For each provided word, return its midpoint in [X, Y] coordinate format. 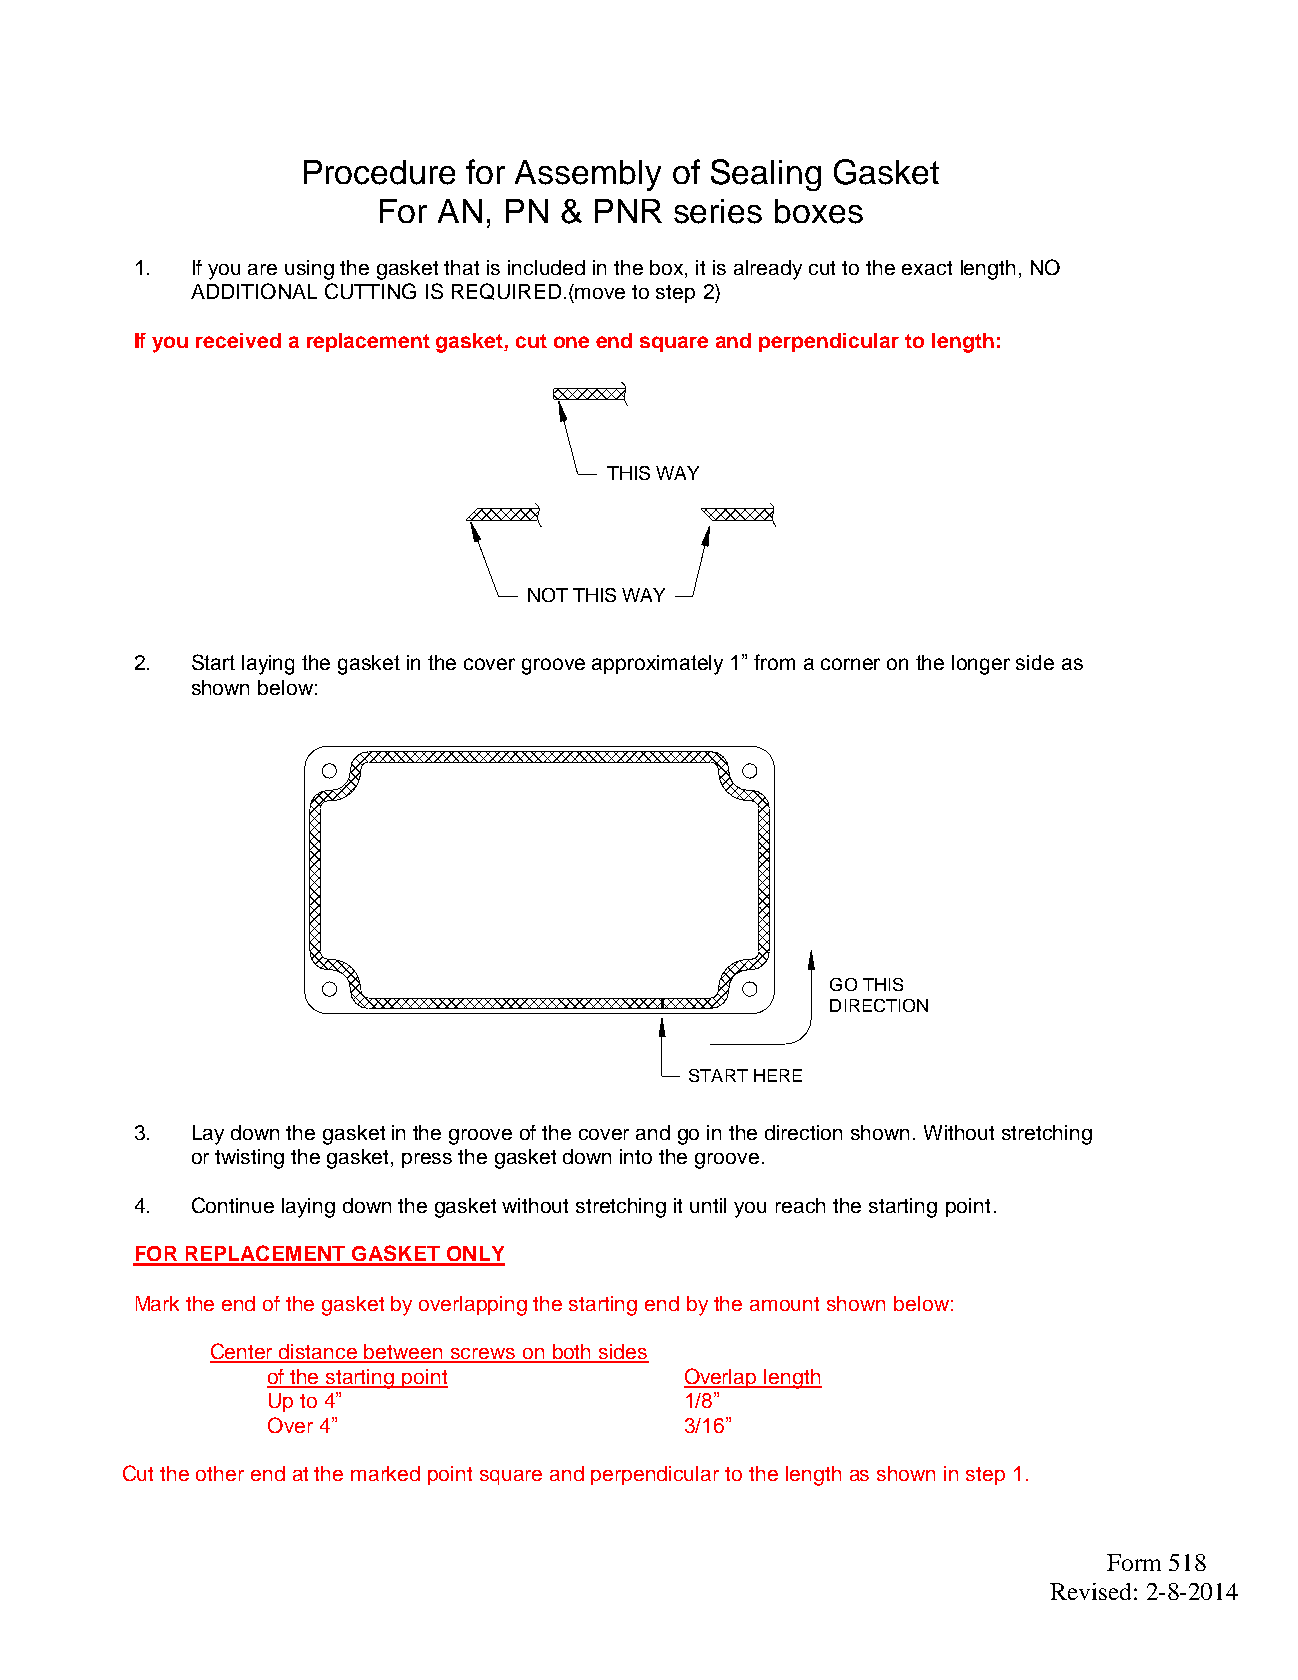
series [718, 211]
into [636, 1156]
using [309, 270]
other [220, 1473]
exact [927, 268]
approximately [657, 665]
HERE [778, 1075]
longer [981, 665]
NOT [548, 595]
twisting [249, 1159]
